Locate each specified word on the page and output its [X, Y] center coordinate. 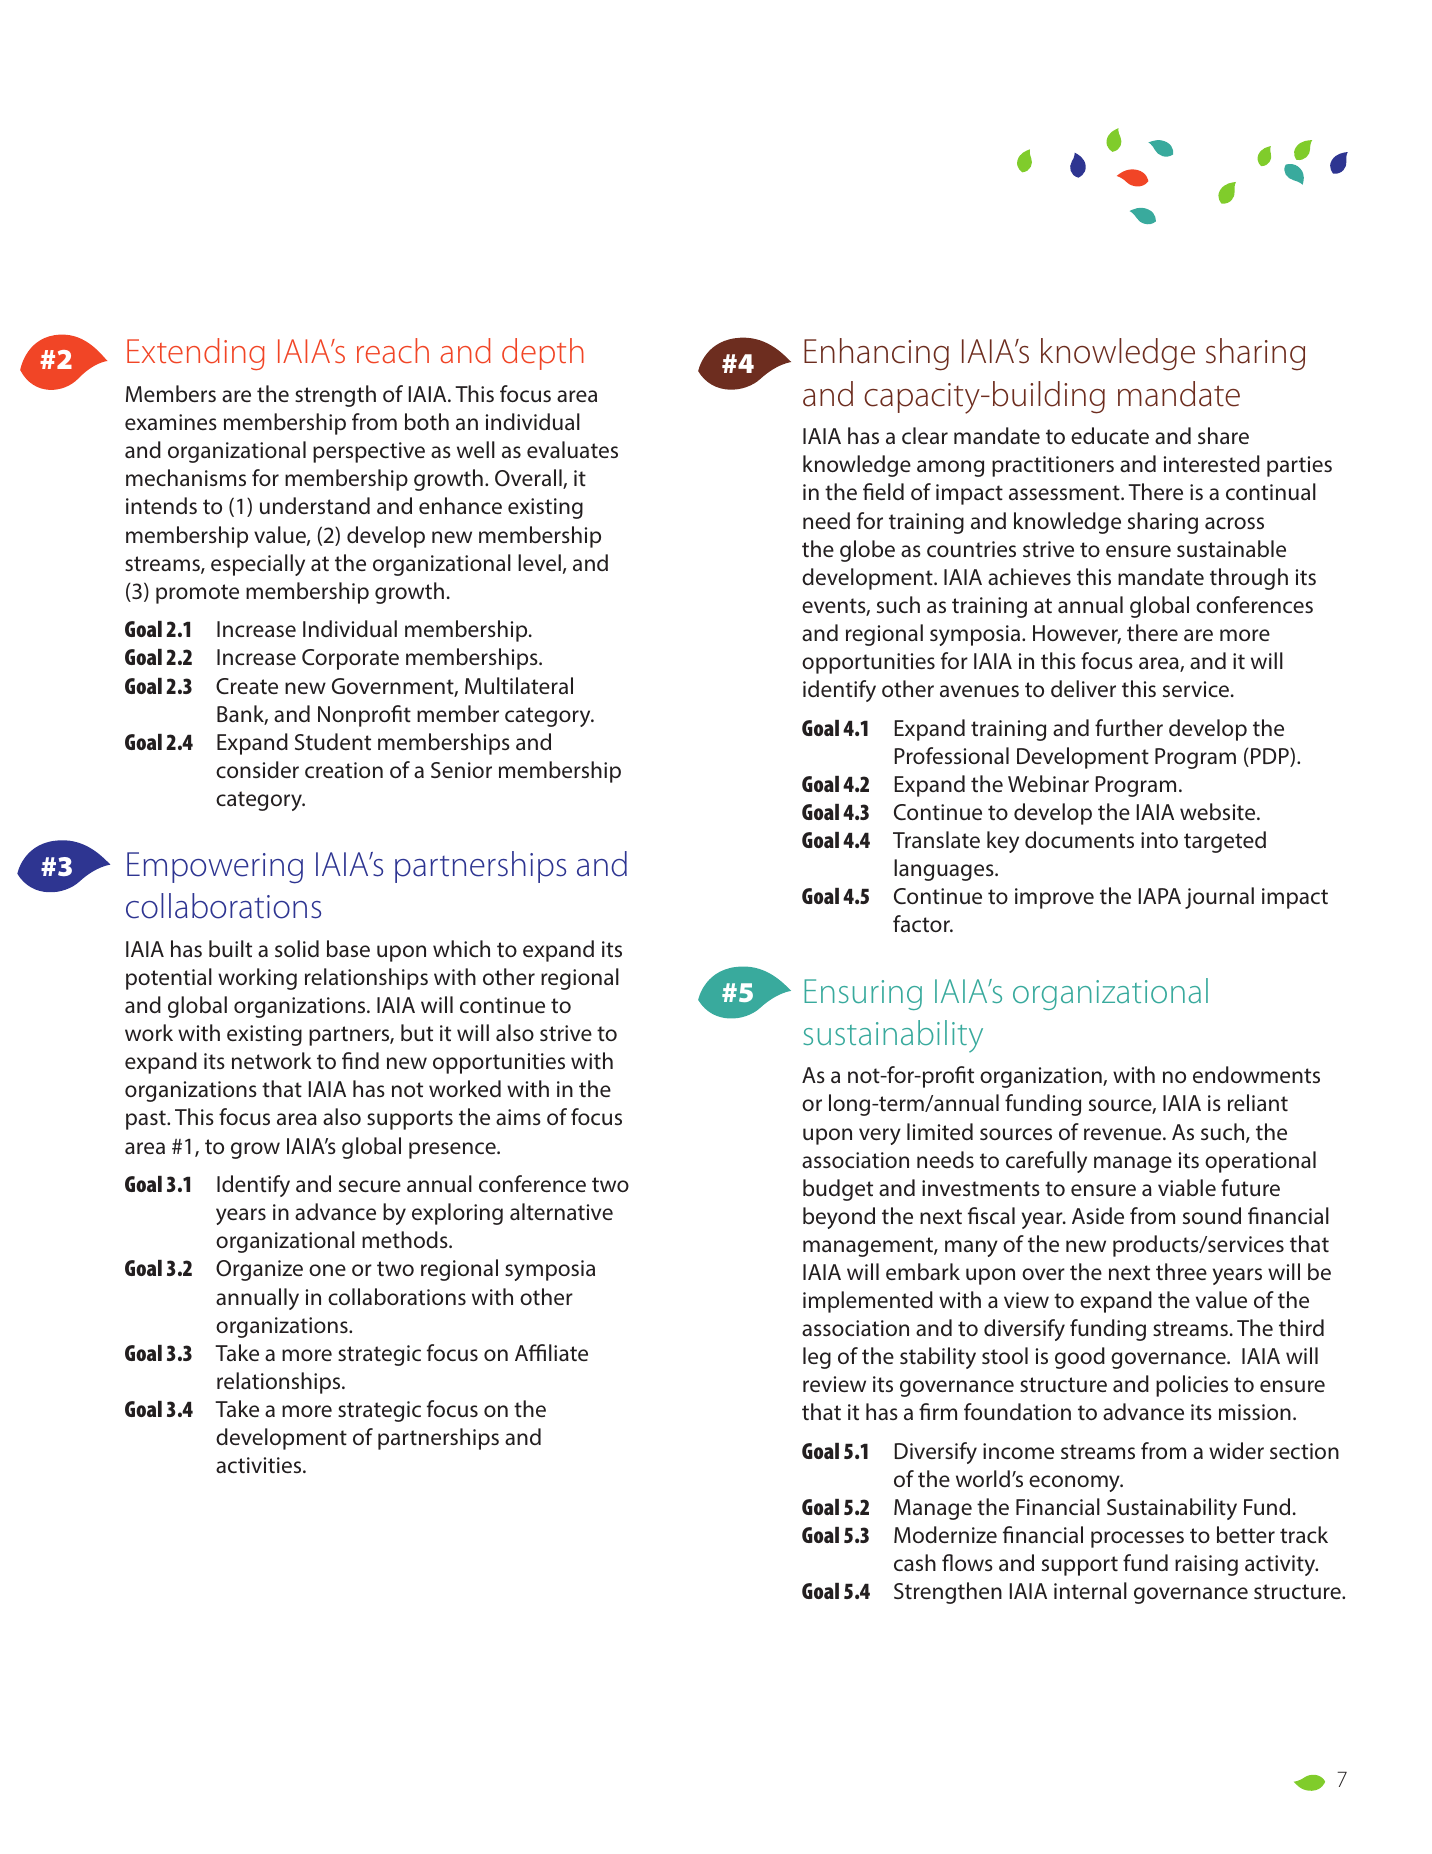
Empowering [215, 868]
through [1249, 579]
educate [1110, 435]
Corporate [350, 659]
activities [260, 1465]
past [147, 1120]
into [1159, 840]
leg [817, 1358]
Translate [936, 839]
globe [867, 551]
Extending [195, 354]
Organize [259, 1270]
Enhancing [876, 354]
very [880, 1136]
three [1181, 1271]
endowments [1256, 1074]
